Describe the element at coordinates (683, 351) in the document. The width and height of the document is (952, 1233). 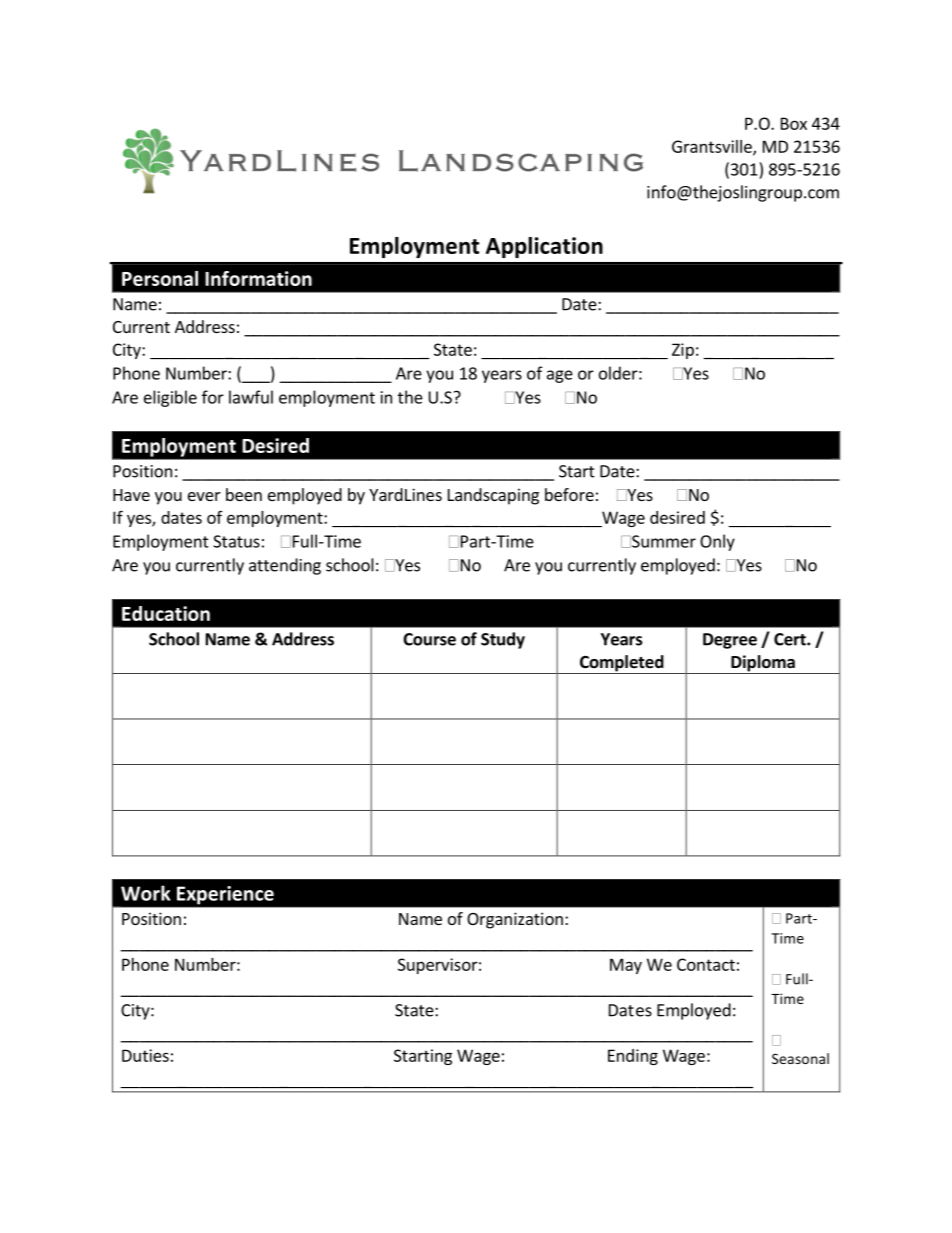
I see `Zip` at that location.
